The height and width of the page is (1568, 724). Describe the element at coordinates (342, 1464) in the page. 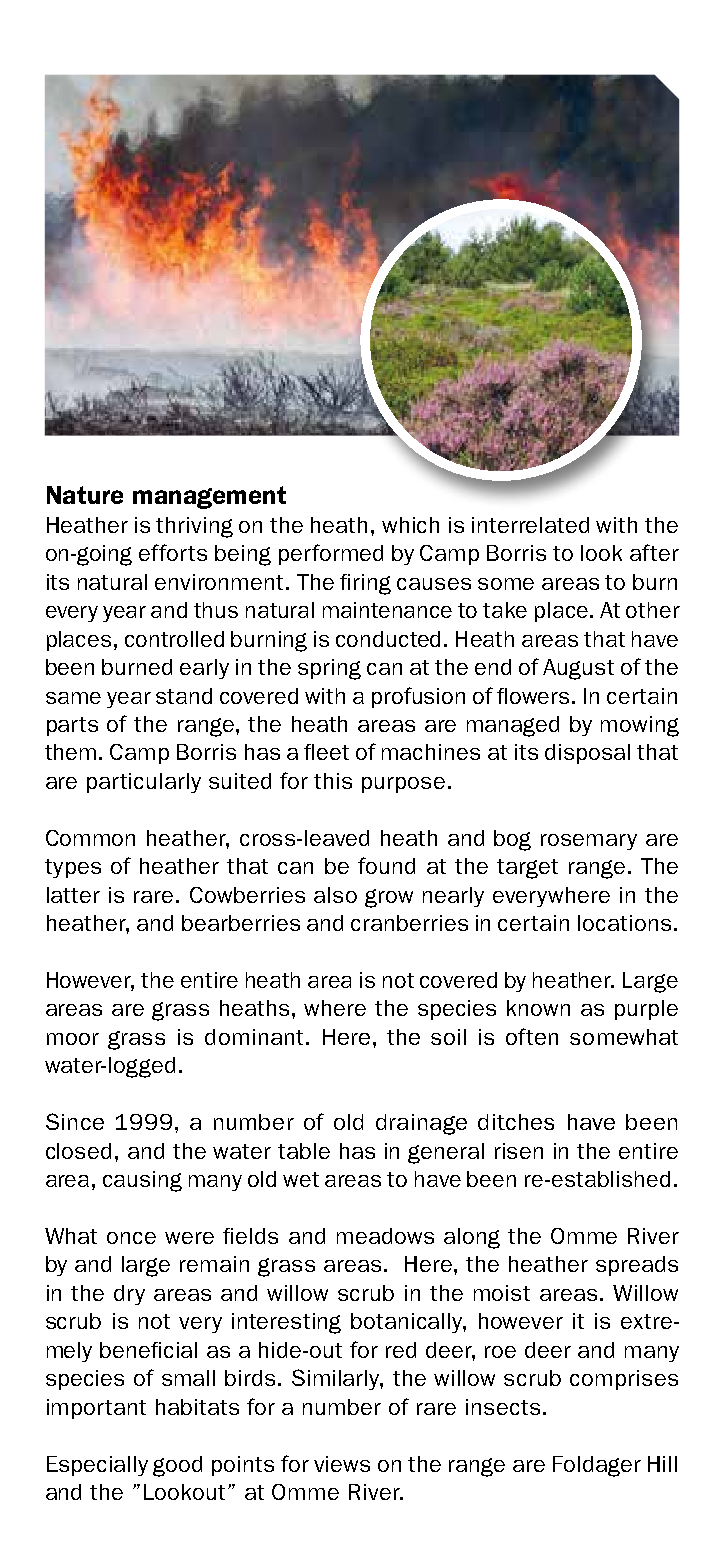

I see `views` at that location.
